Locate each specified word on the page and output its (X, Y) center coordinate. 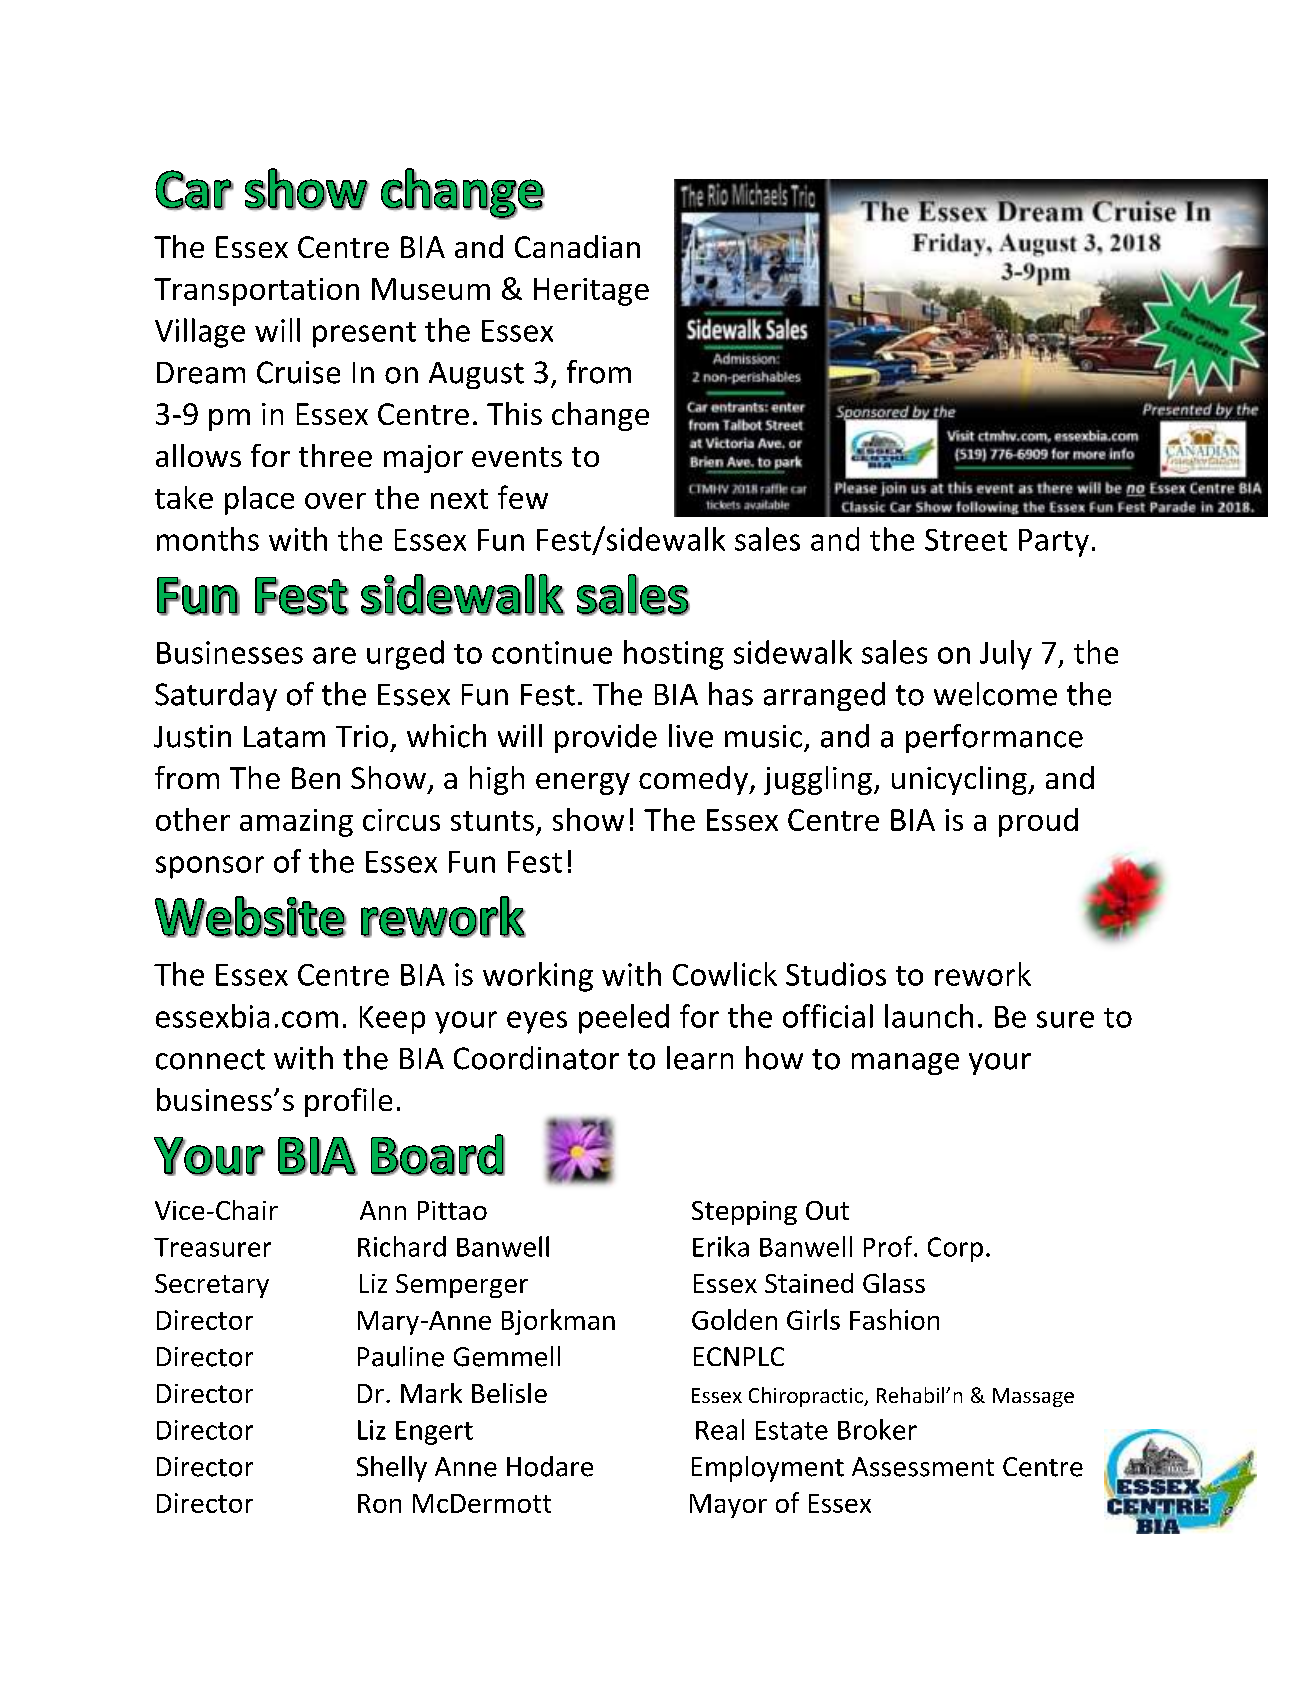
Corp (955, 1249)
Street (966, 540)
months (208, 539)
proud (1038, 822)
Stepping (744, 1213)
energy (583, 784)
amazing (296, 823)
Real (720, 1429)
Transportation (256, 292)
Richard (402, 1246)
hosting (674, 655)
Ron (379, 1503)
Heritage (591, 292)
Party (1054, 543)
